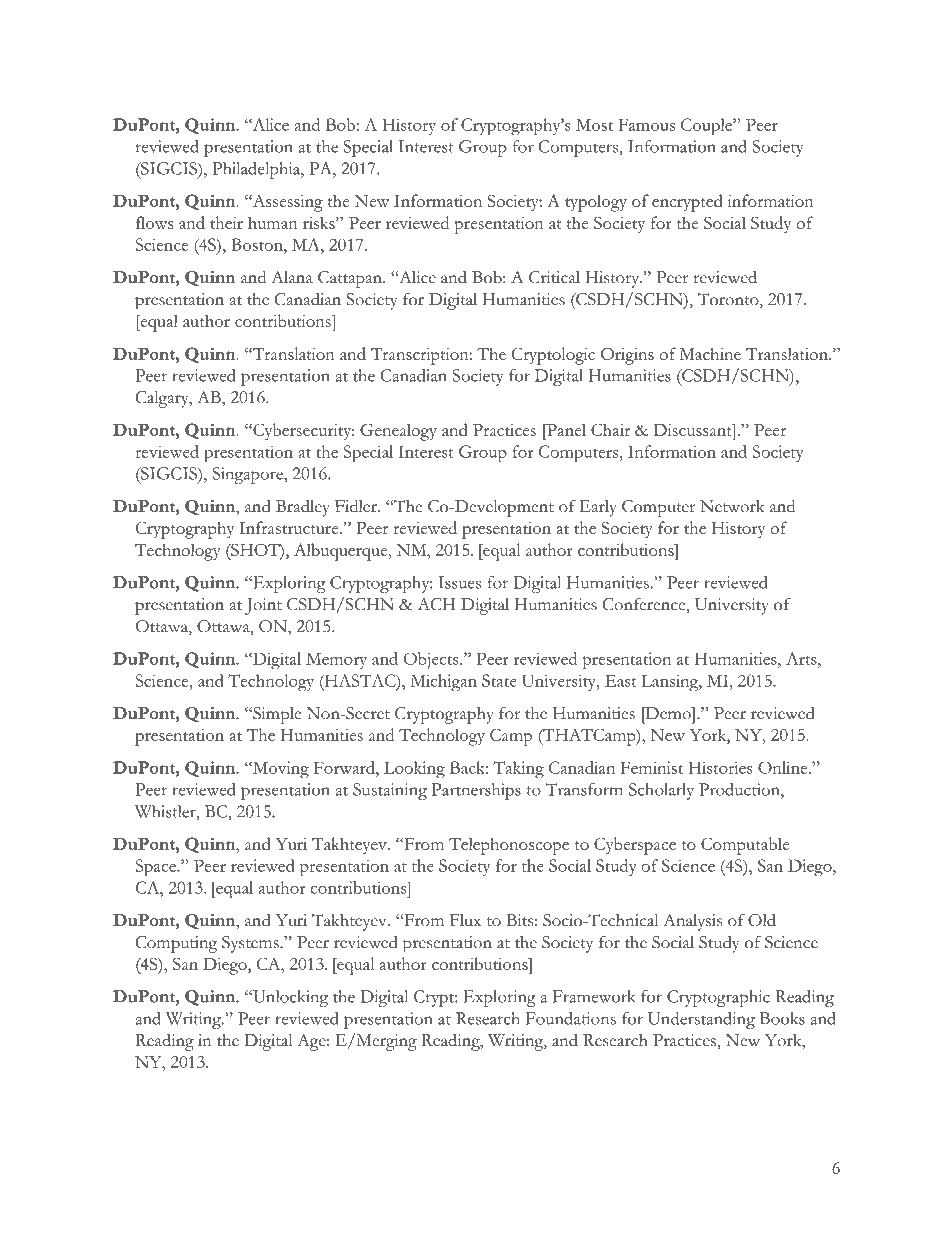  Describe the element at coordinates (251, 944) in the screenshot. I see `Systems` at that location.
